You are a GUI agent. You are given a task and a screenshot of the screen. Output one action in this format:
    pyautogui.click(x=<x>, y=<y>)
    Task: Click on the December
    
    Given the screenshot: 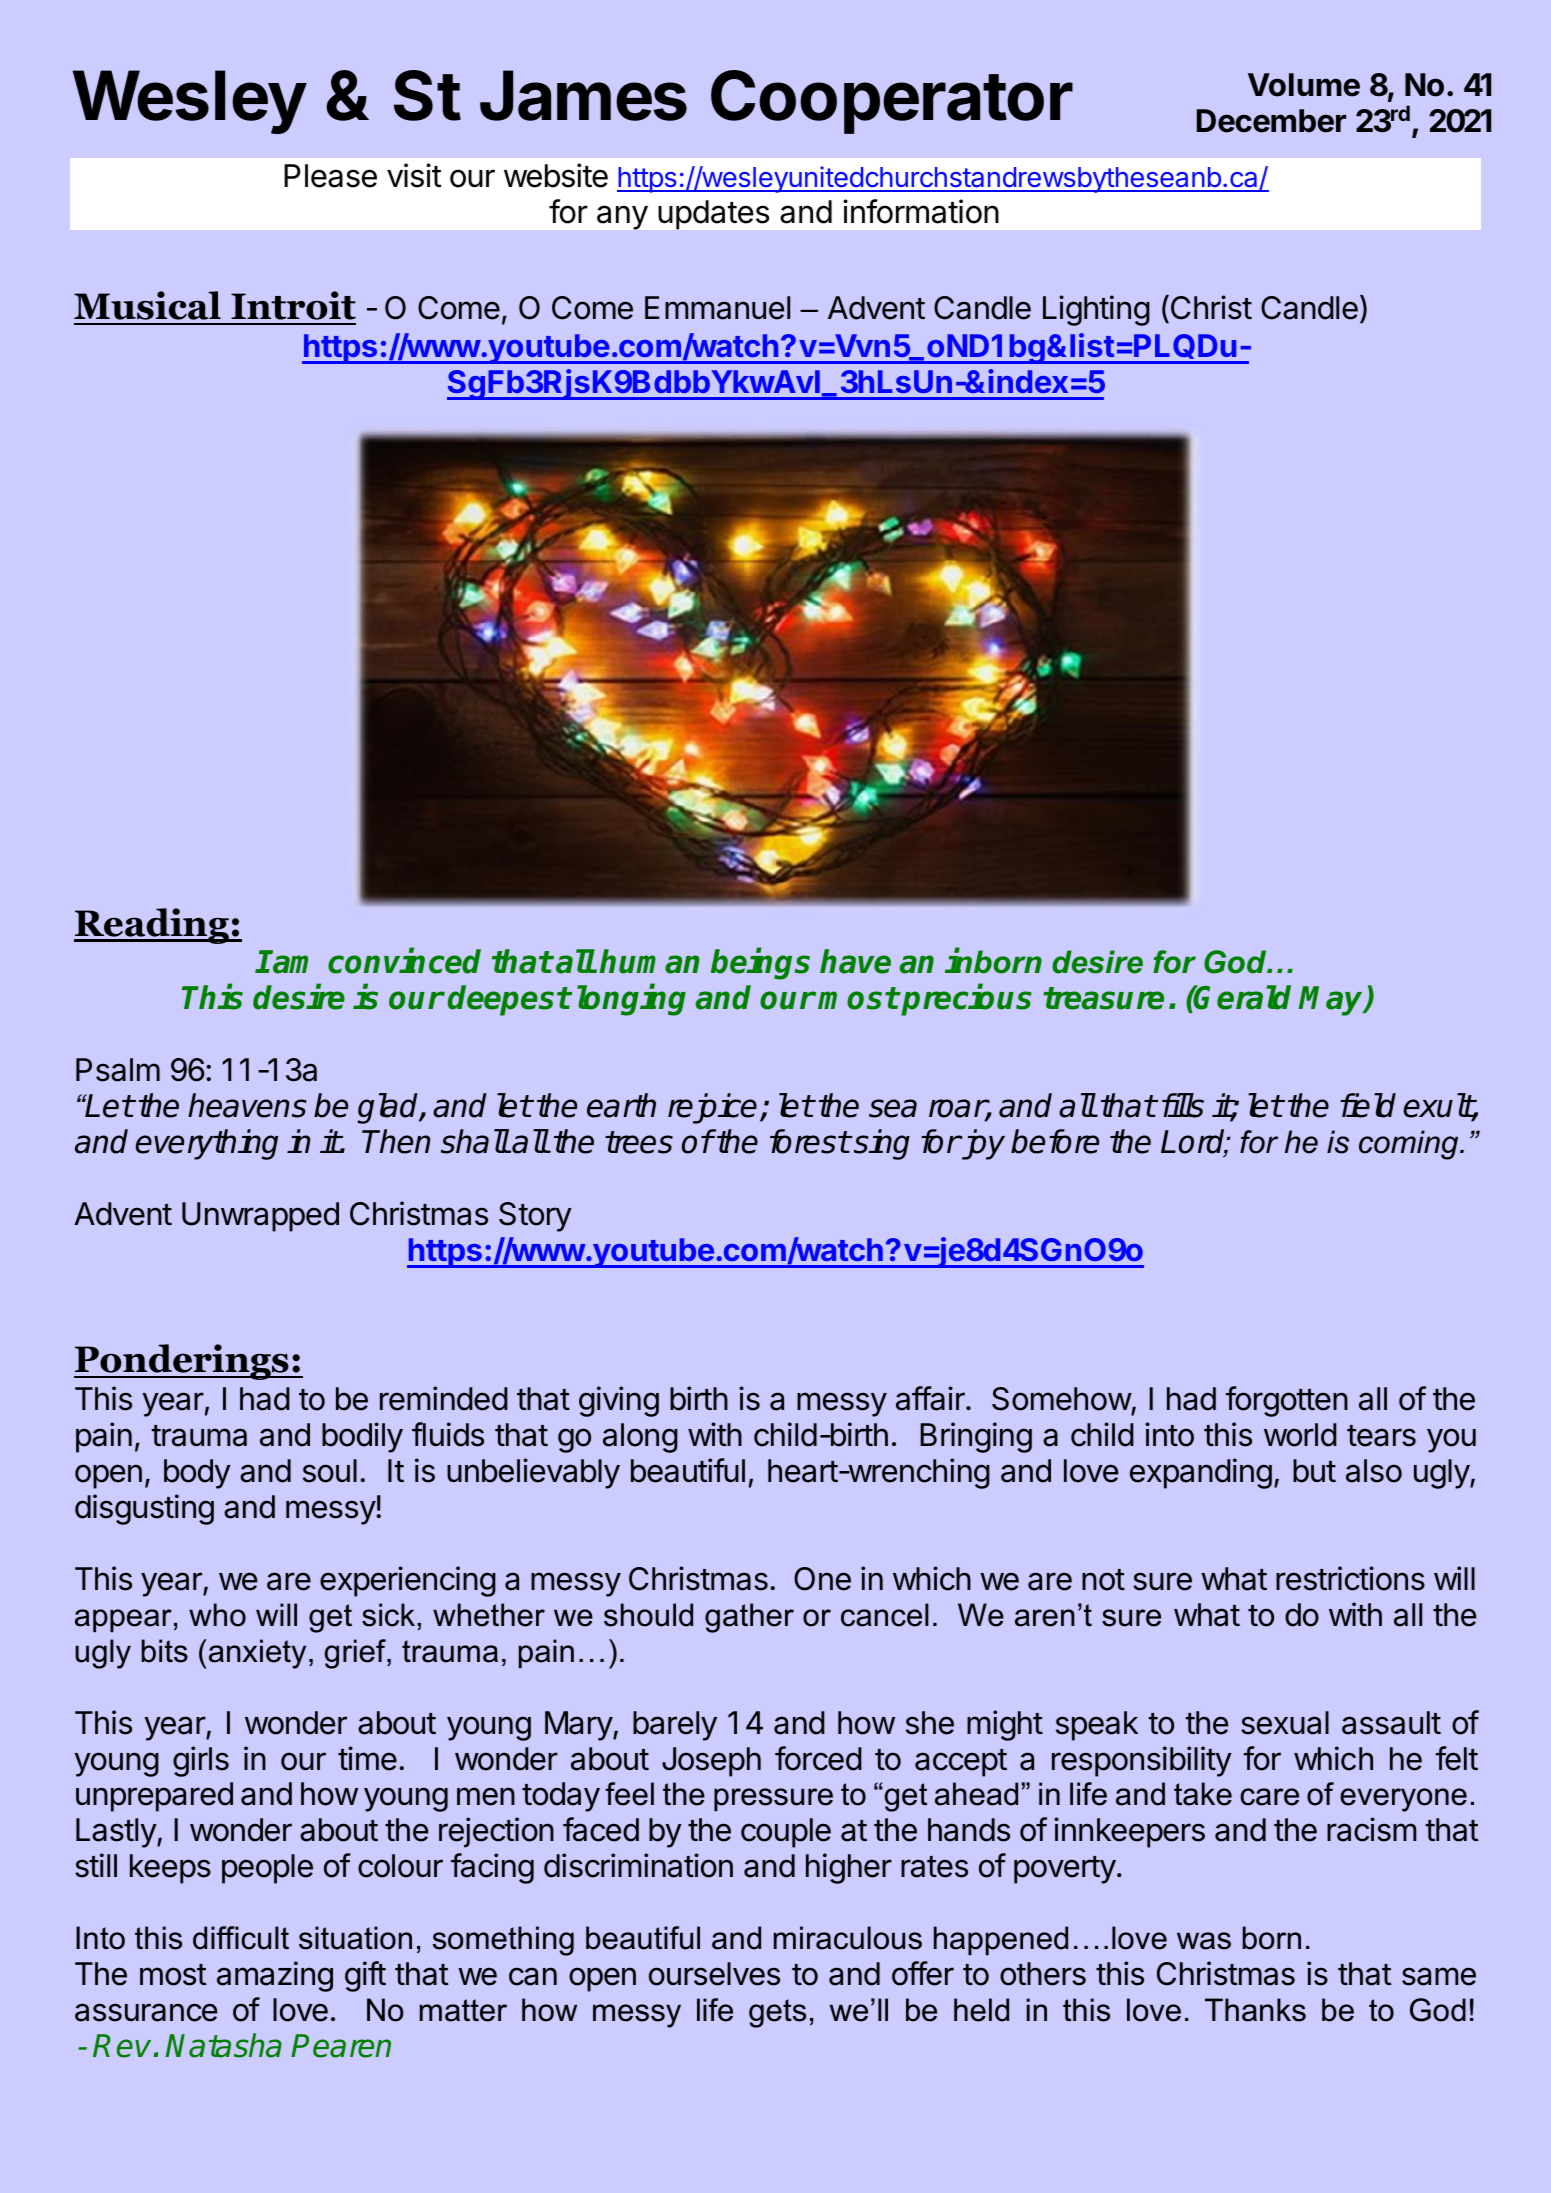 What is the action you would take?
    pyautogui.click(x=1271, y=121)
